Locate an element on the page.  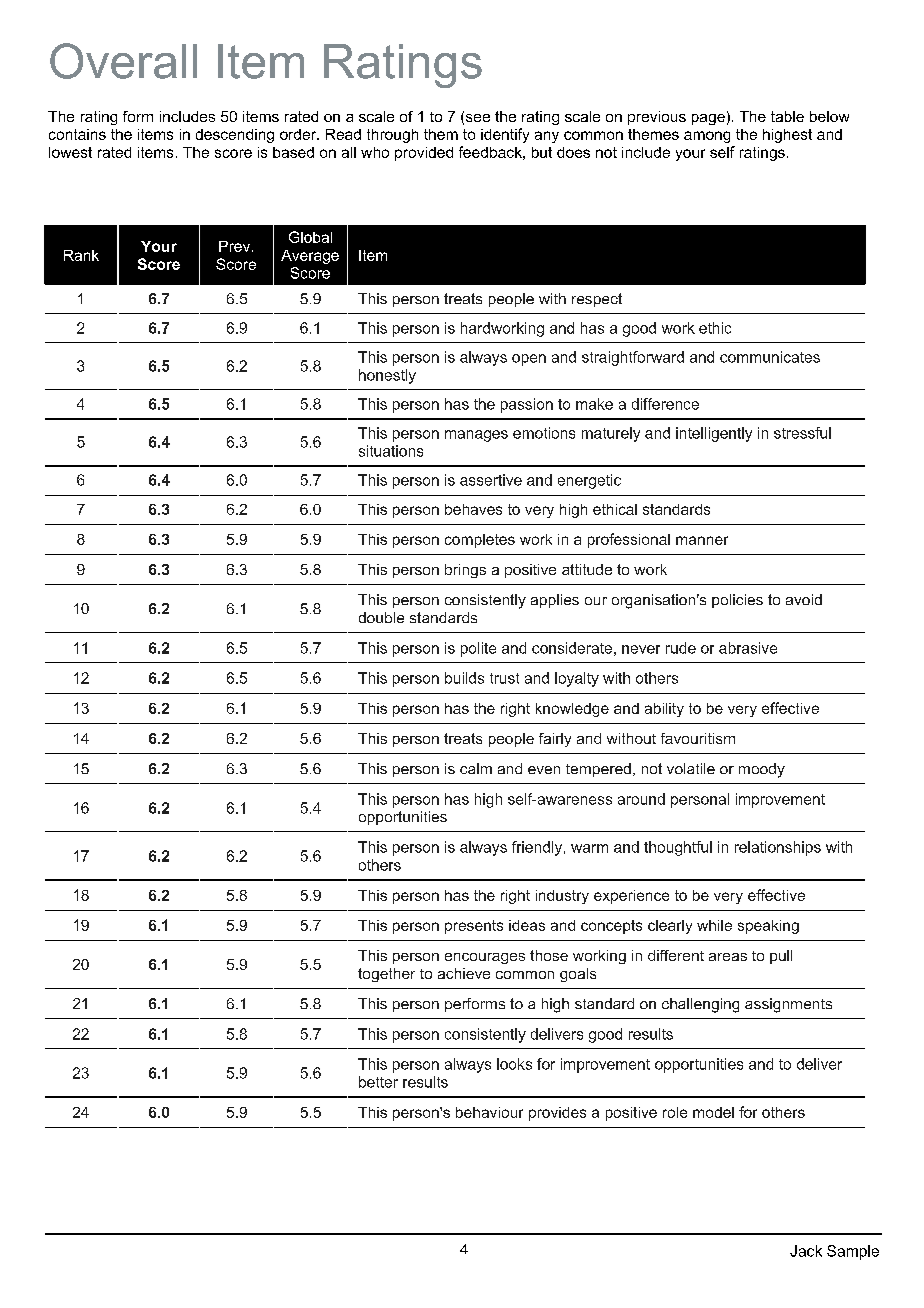
situations is located at coordinates (391, 451).
